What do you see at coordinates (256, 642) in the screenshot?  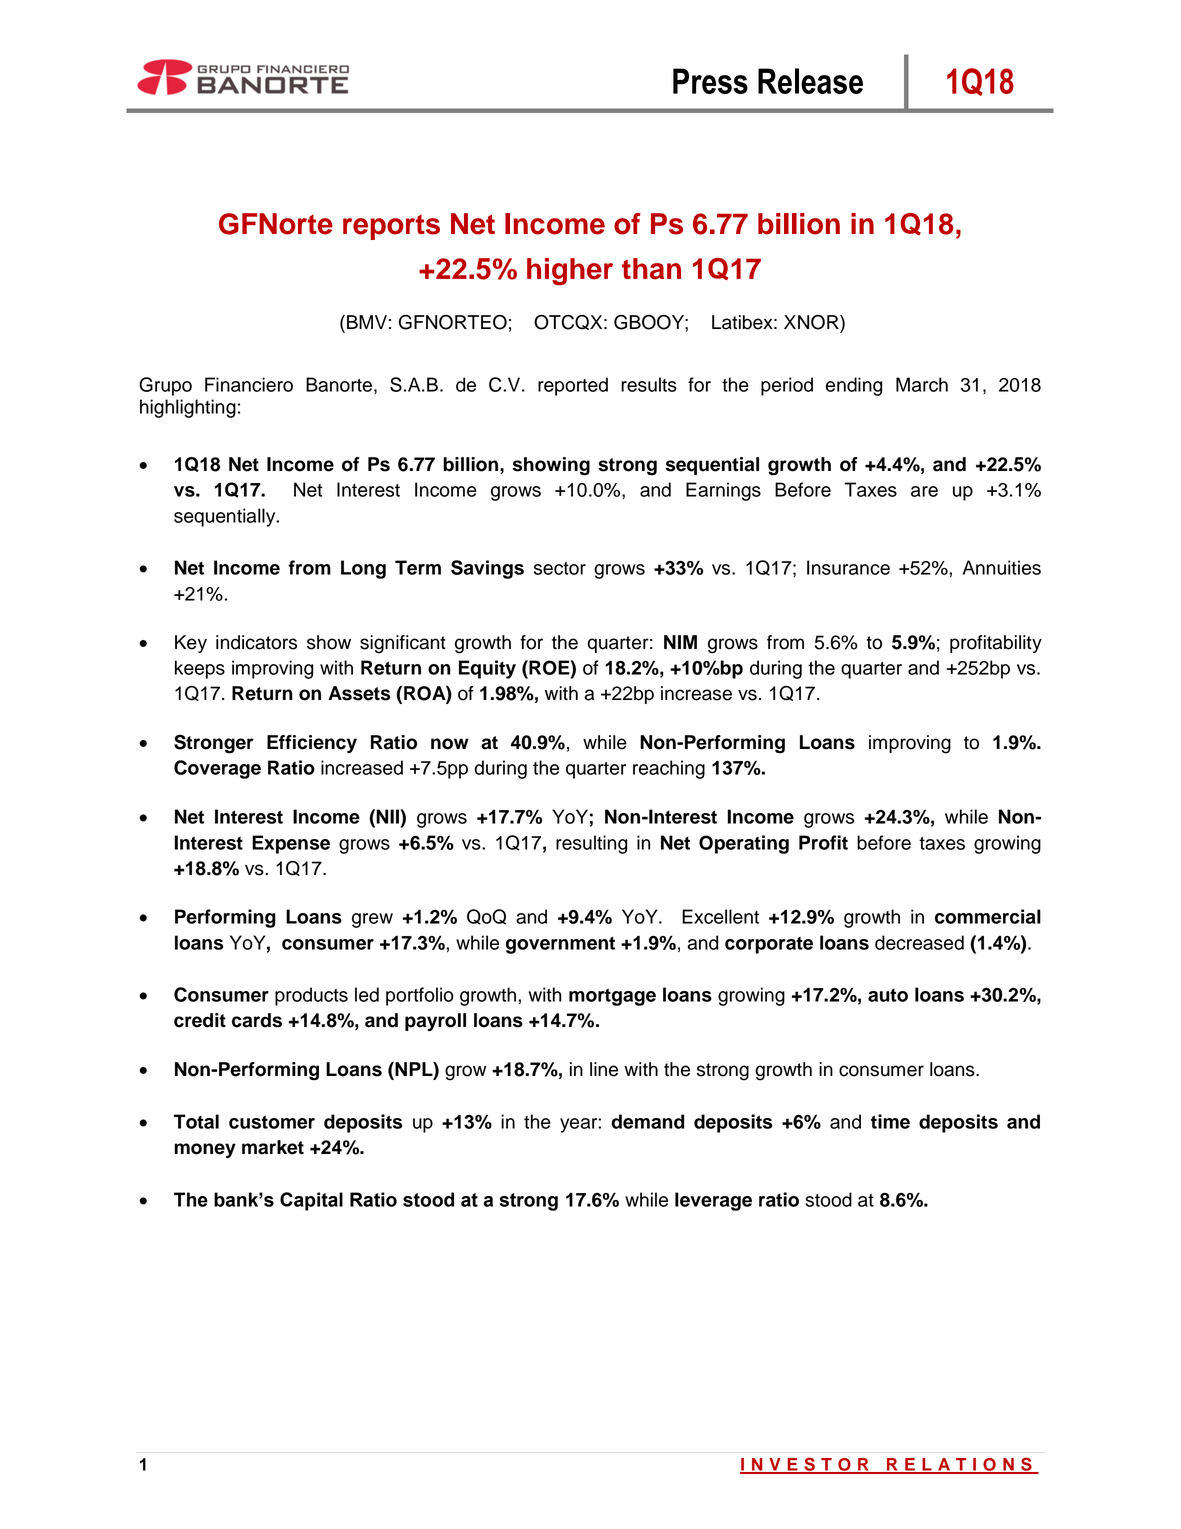 I see `indicators` at bounding box center [256, 642].
